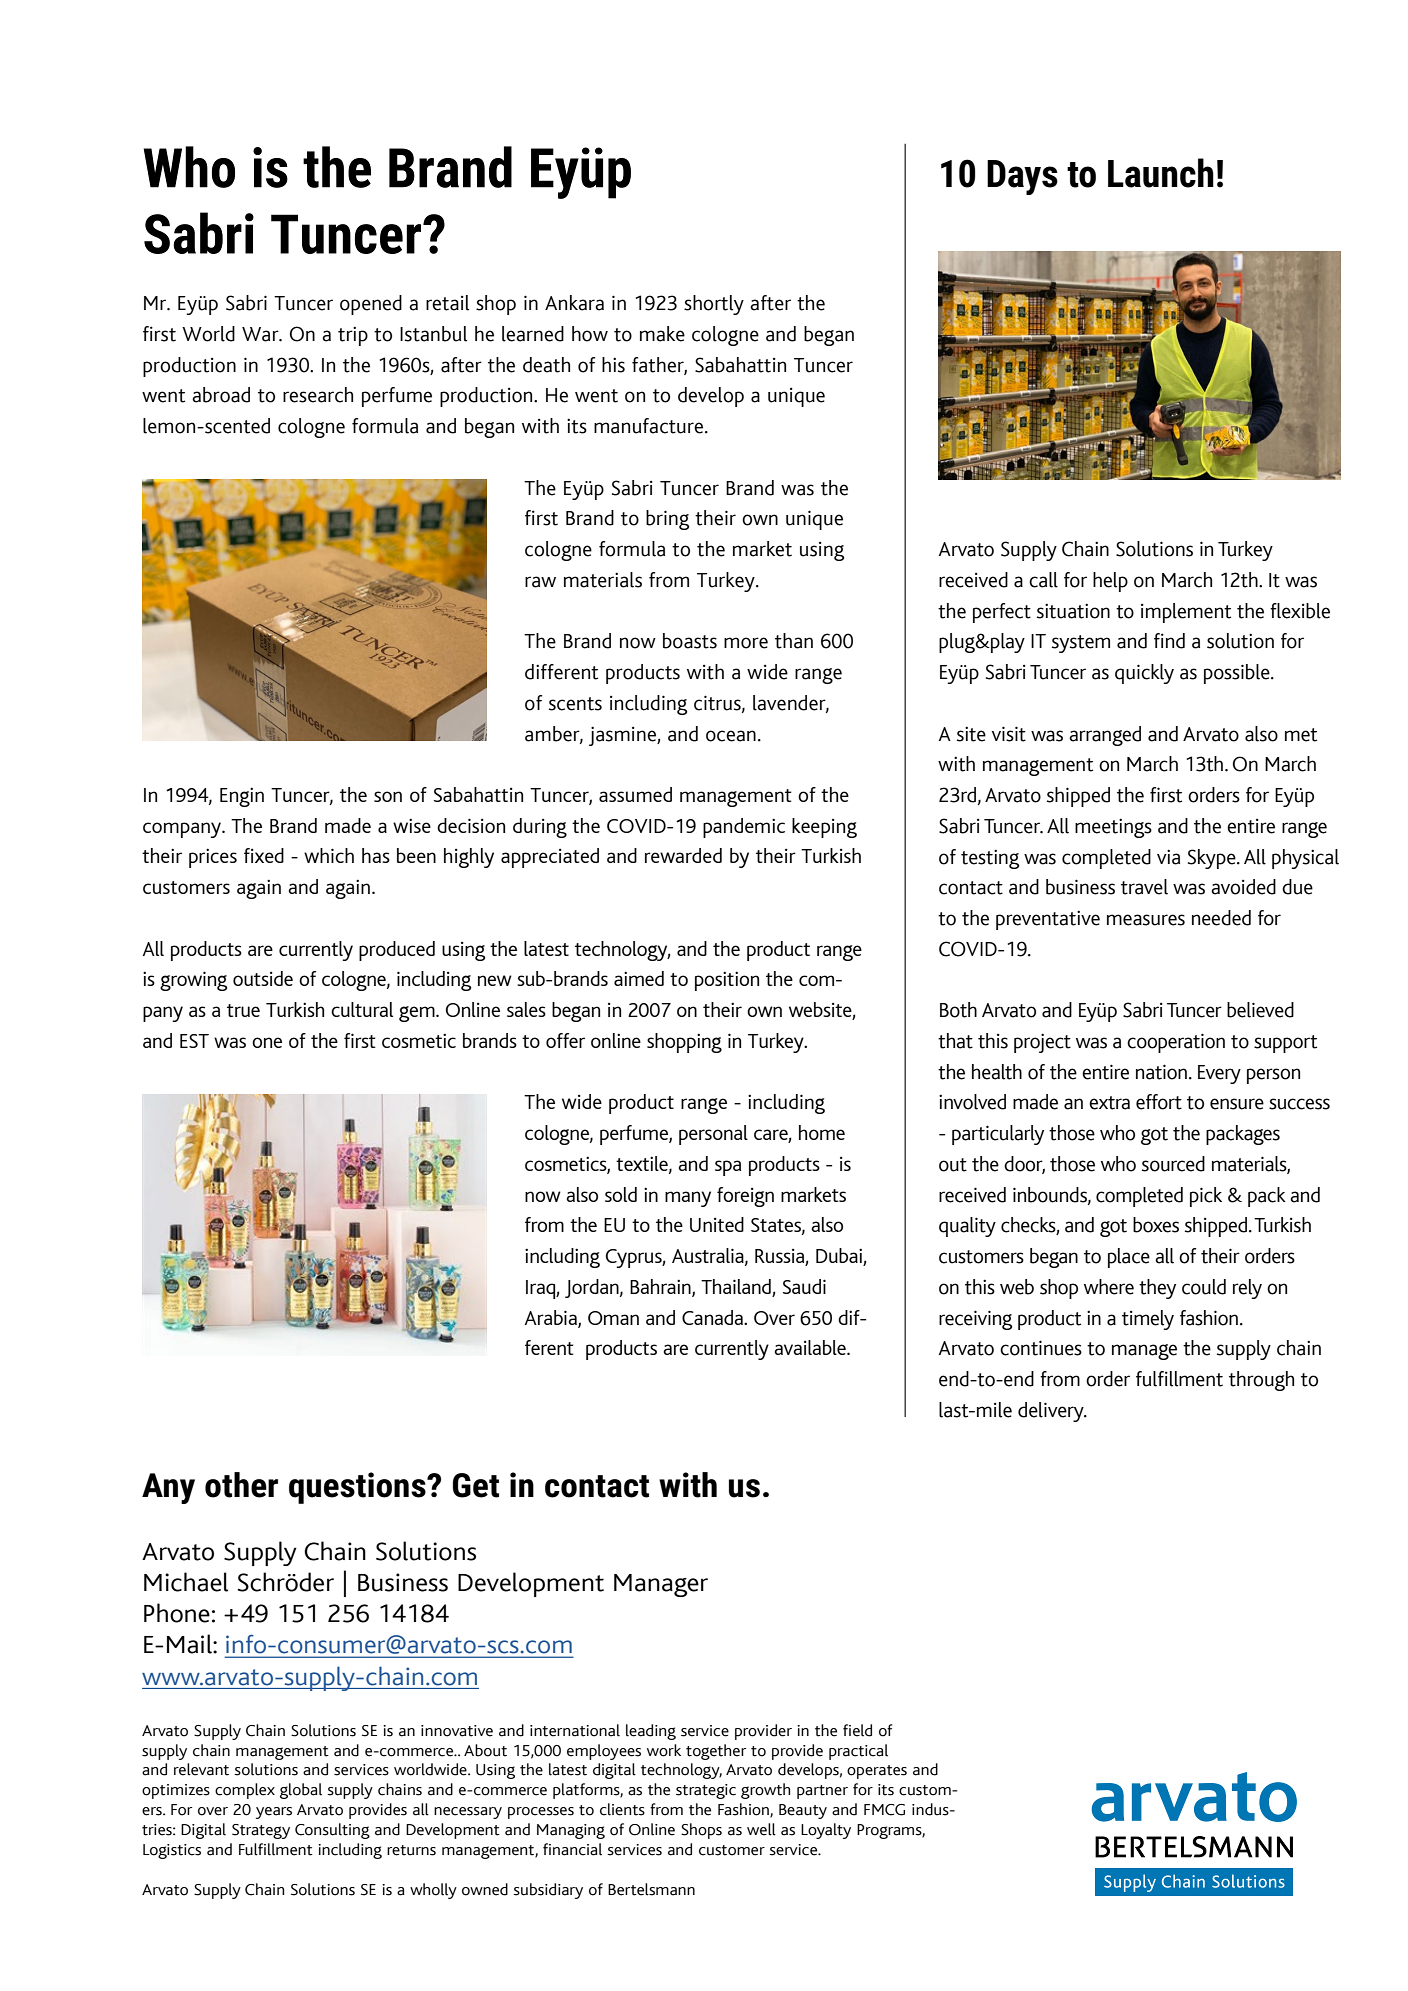  What do you see at coordinates (761, 1829) in the document?
I see `well` at bounding box center [761, 1829].
